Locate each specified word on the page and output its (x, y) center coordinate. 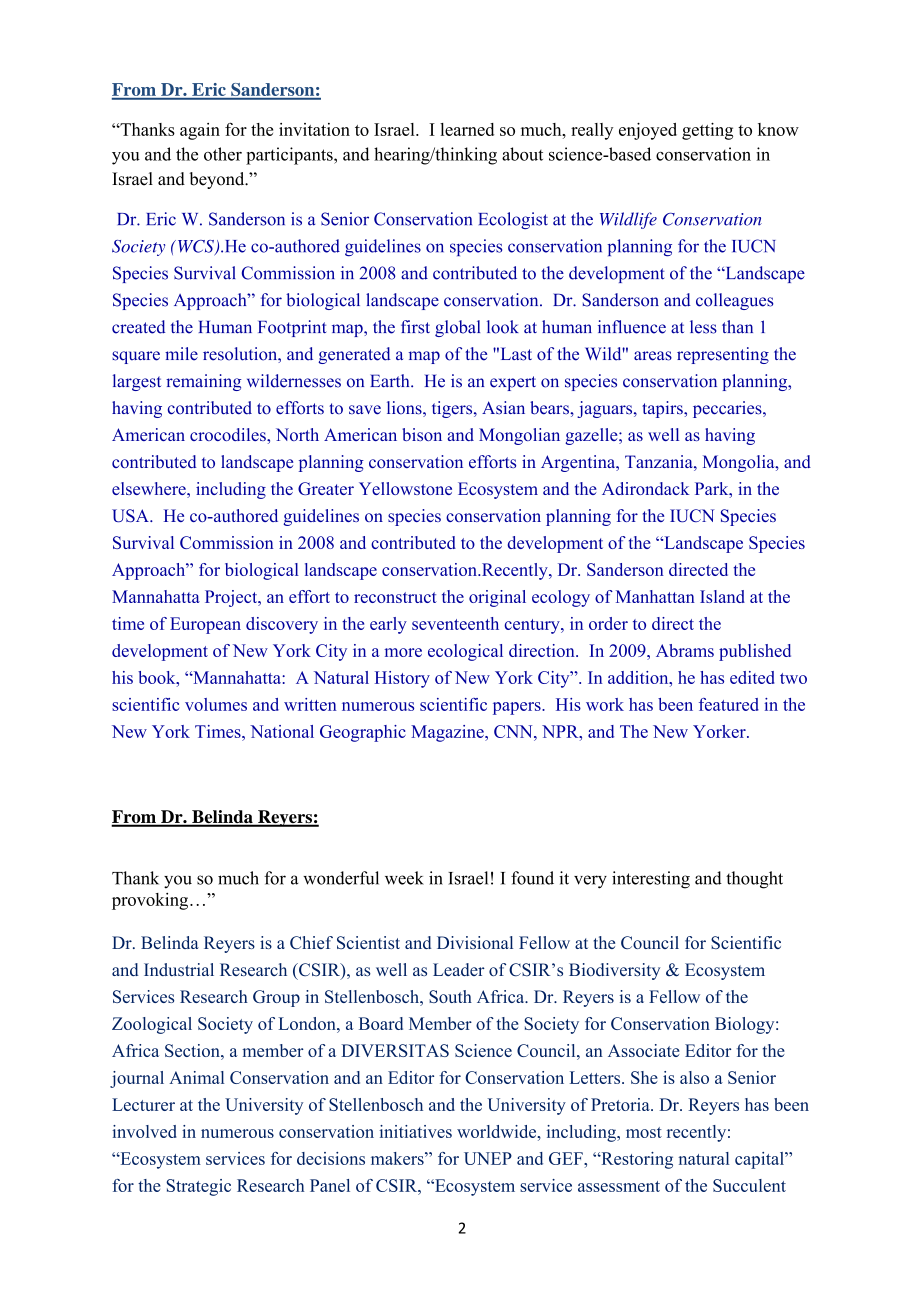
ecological (465, 652)
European (205, 625)
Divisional (475, 942)
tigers (453, 409)
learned (467, 129)
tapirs (663, 409)
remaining (204, 382)
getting (707, 131)
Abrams (685, 650)
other (223, 154)
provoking (151, 901)
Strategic (198, 1187)
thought (754, 880)
